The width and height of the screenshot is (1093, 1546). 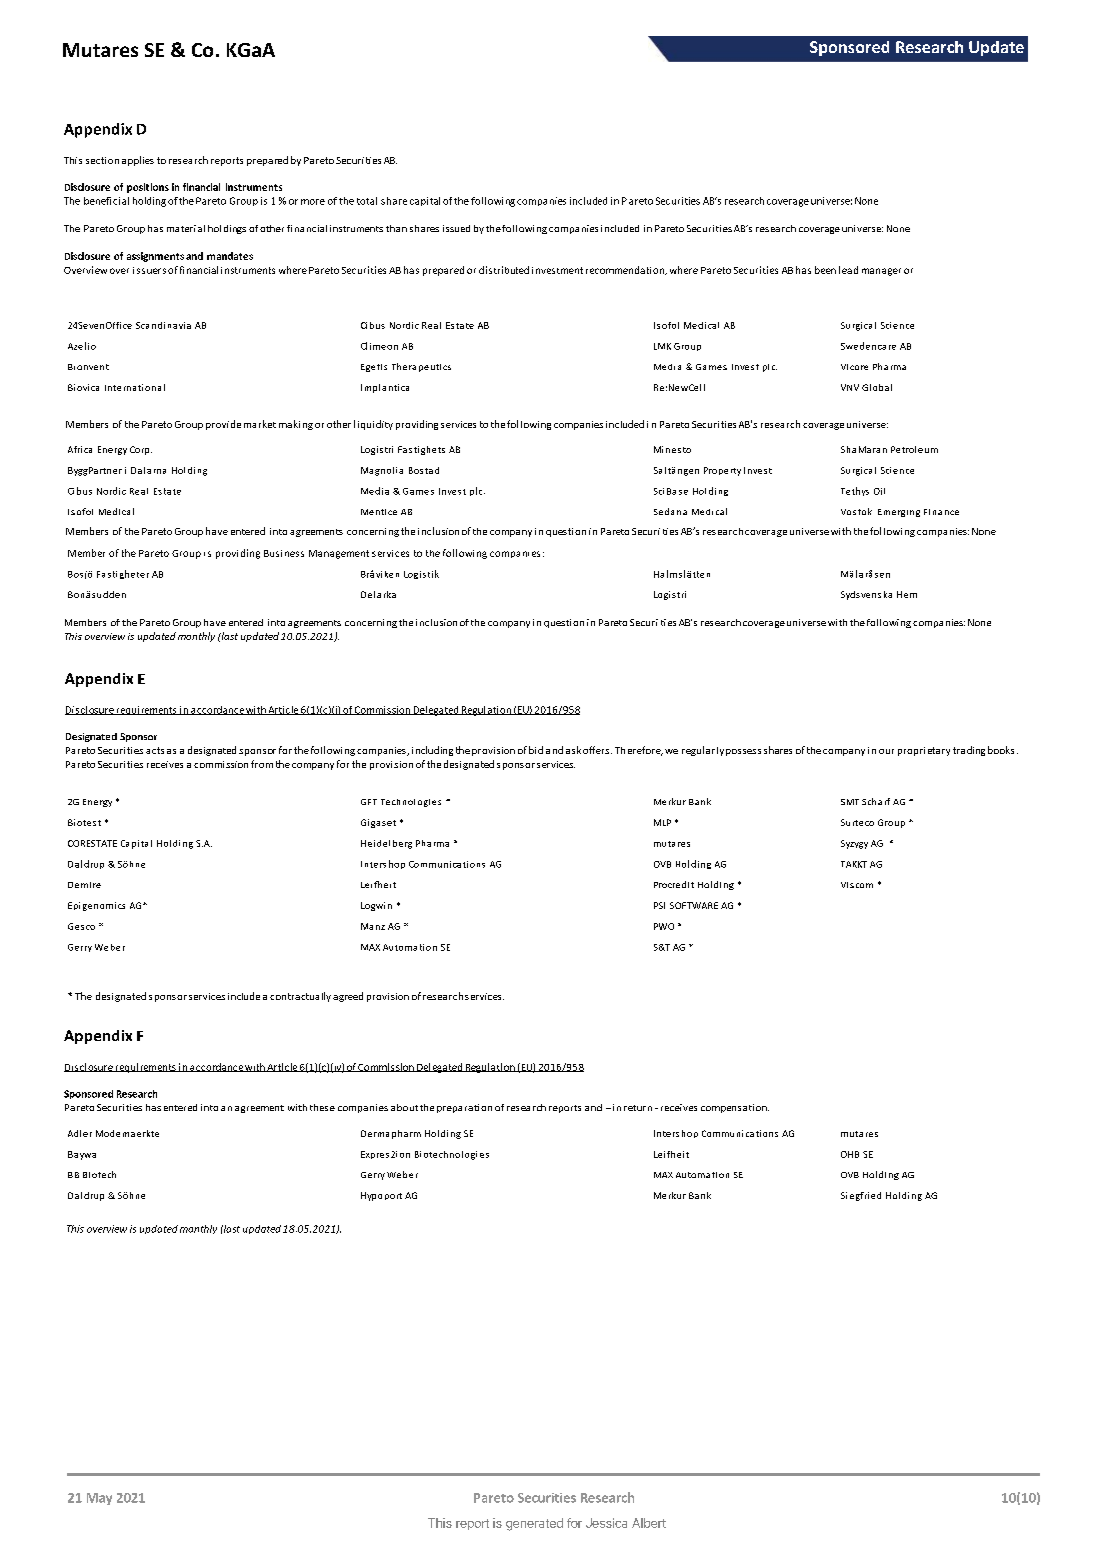 What do you see at coordinates (186, 228) in the screenshot?
I see `material` at bounding box center [186, 228].
